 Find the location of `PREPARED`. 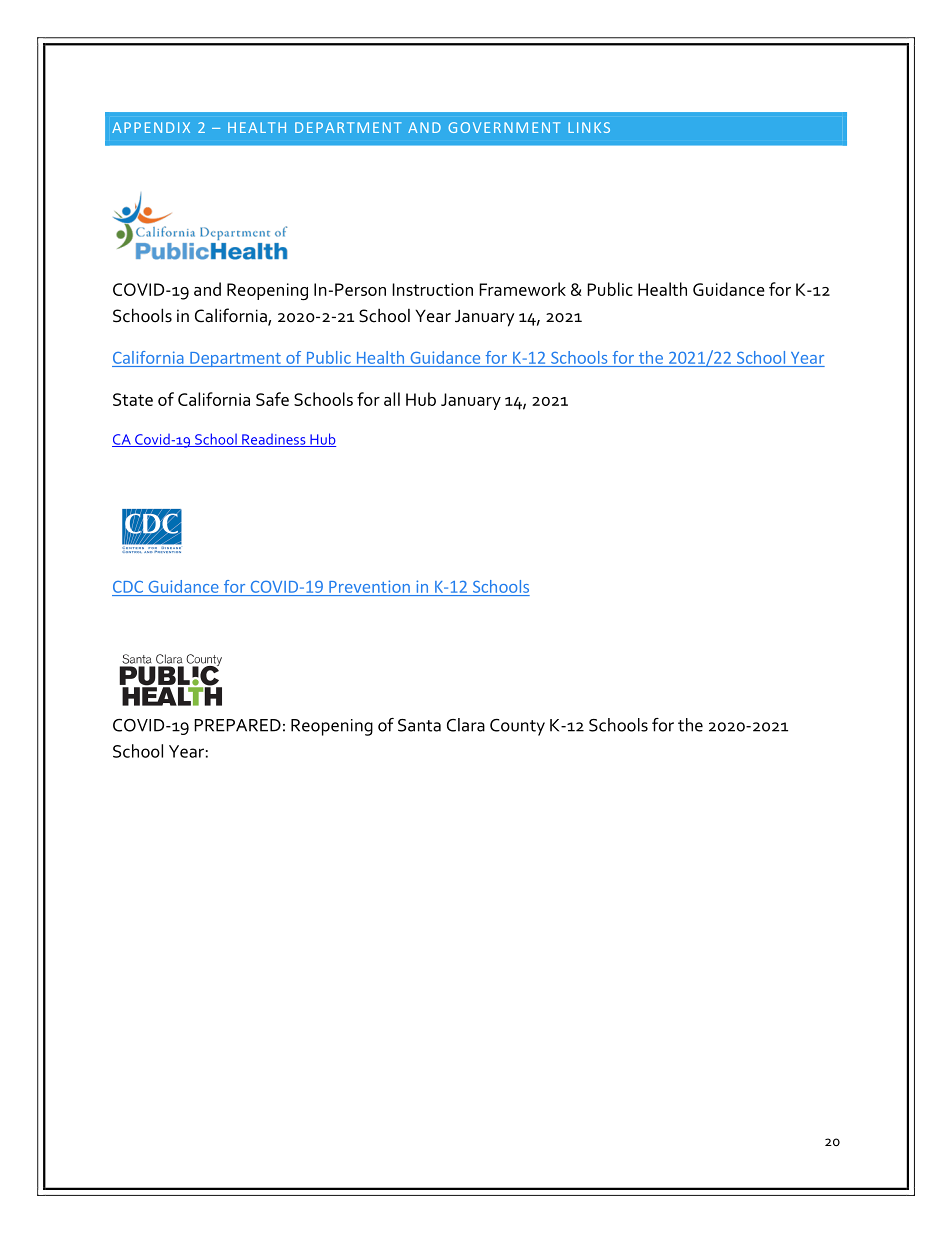

PREPARED is located at coordinates (237, 725).
